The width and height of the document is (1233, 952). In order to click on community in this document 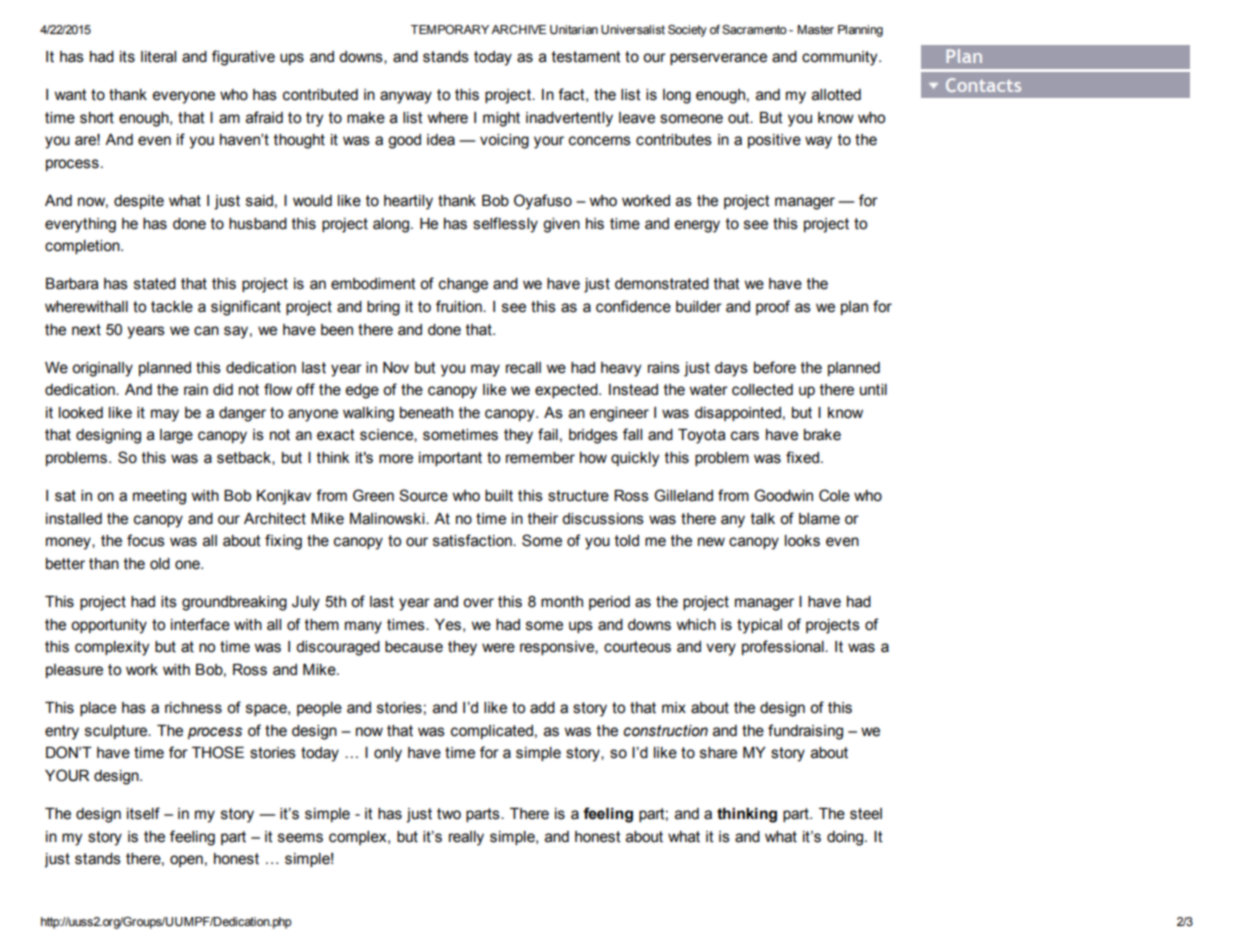, I will do `click(841, 58)`.
